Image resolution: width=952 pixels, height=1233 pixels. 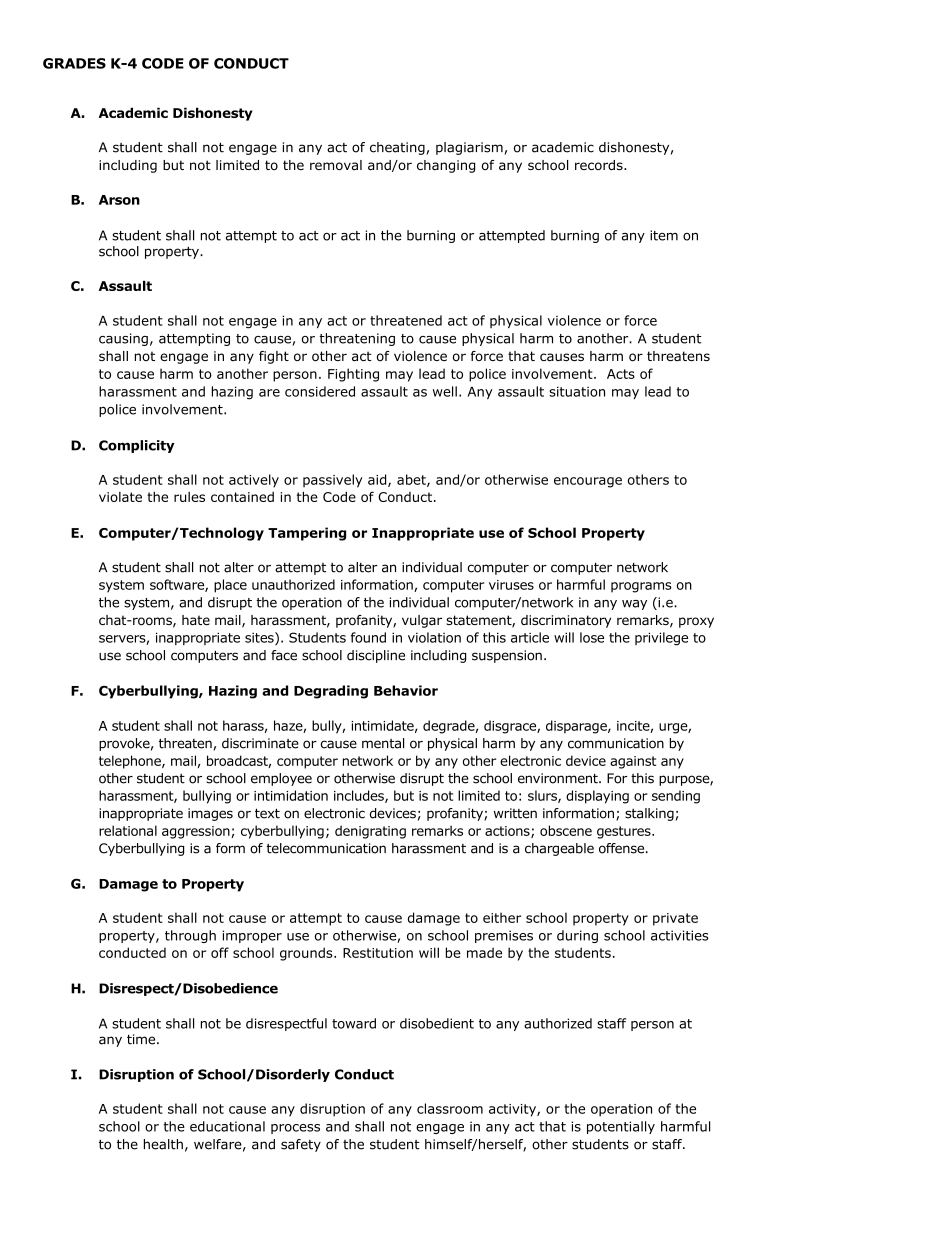 What do you see at coordinates (123, 339) in the image?
I see `causing` at bounding box center [123, 339].
